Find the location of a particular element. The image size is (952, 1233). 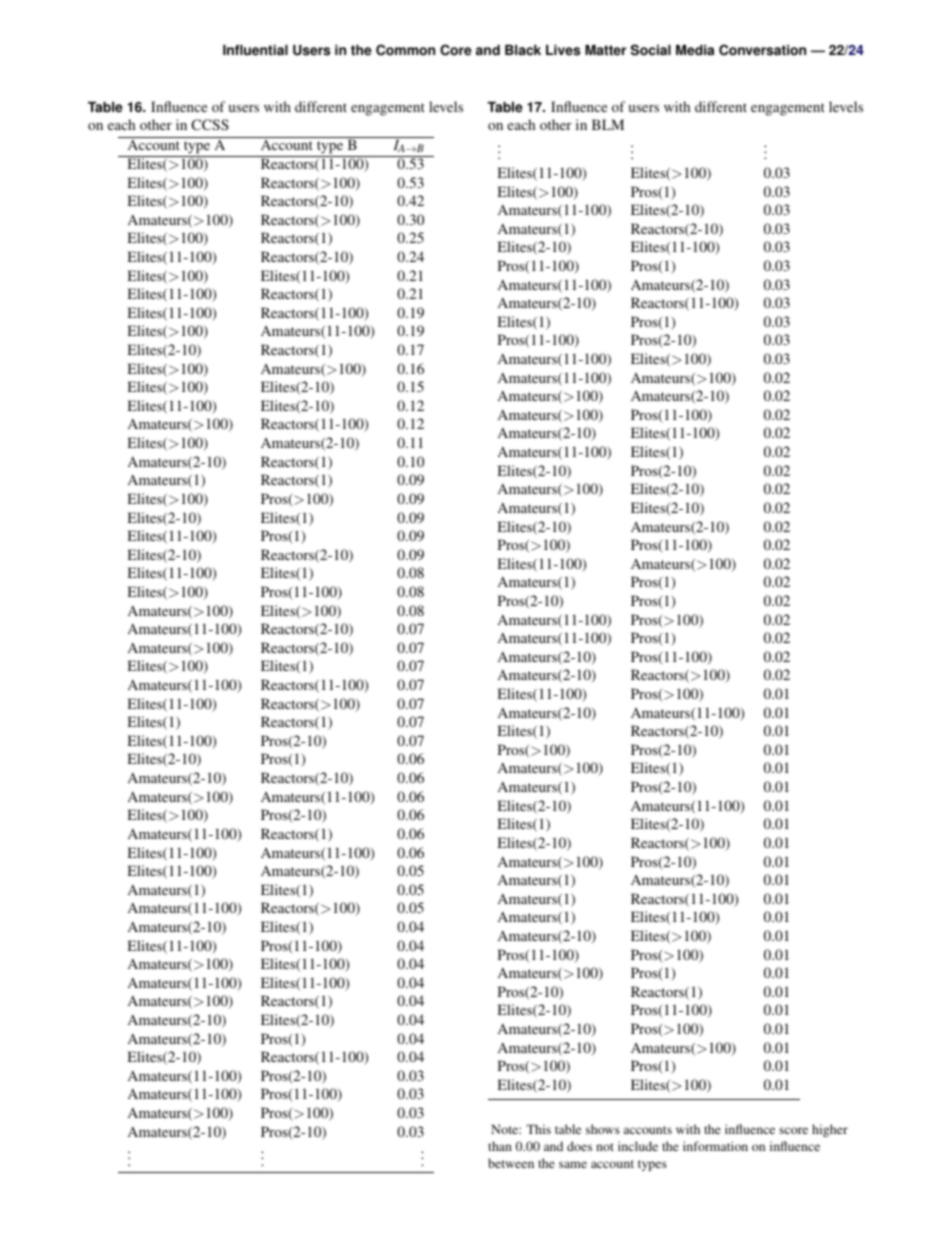

shows is located at coordinates (603, 1129).
